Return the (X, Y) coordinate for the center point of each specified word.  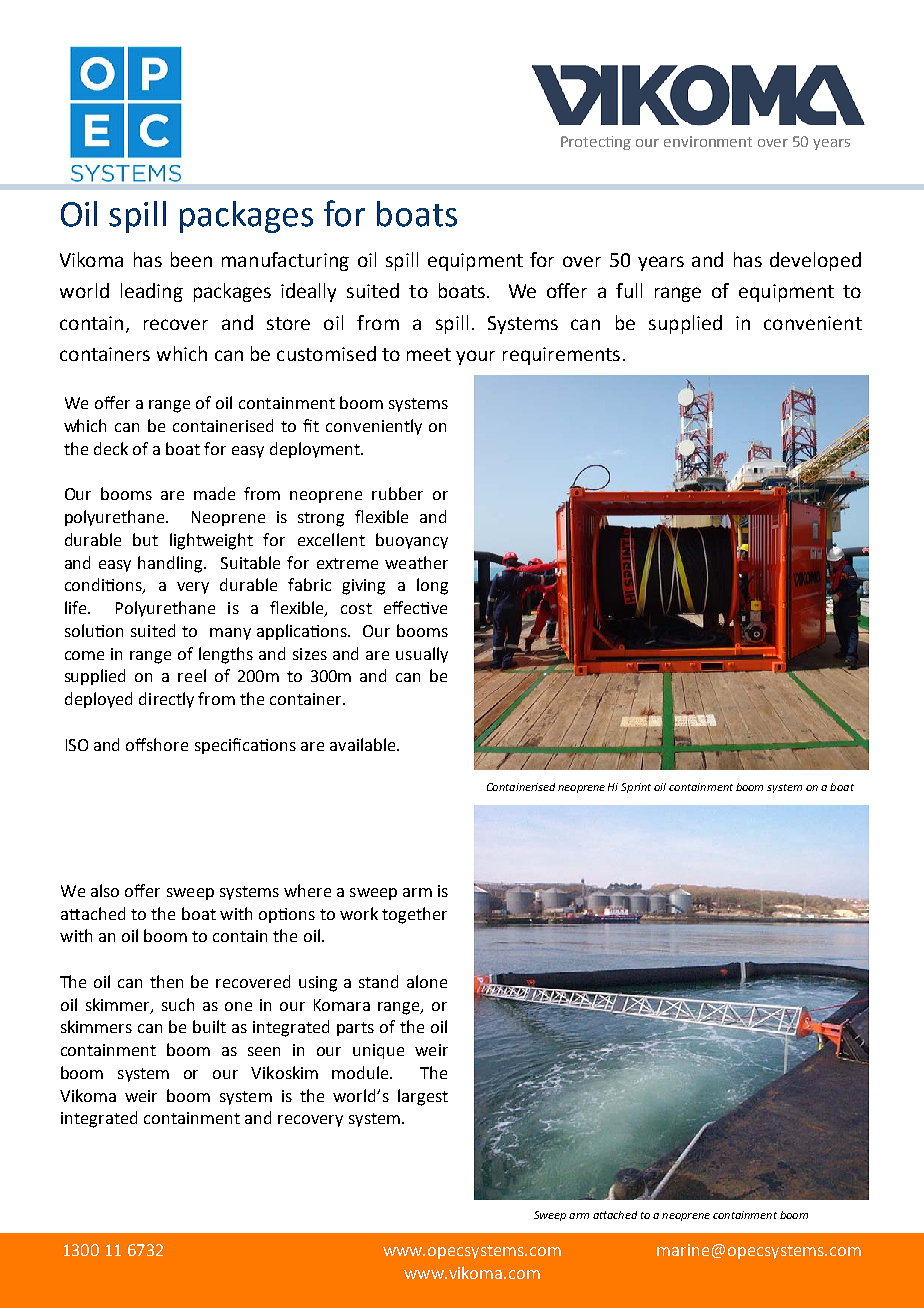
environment (708, 141)
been (191, 259)
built (209, 1026)
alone (427, 981)
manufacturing (285, 261)
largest (423, 1097)
